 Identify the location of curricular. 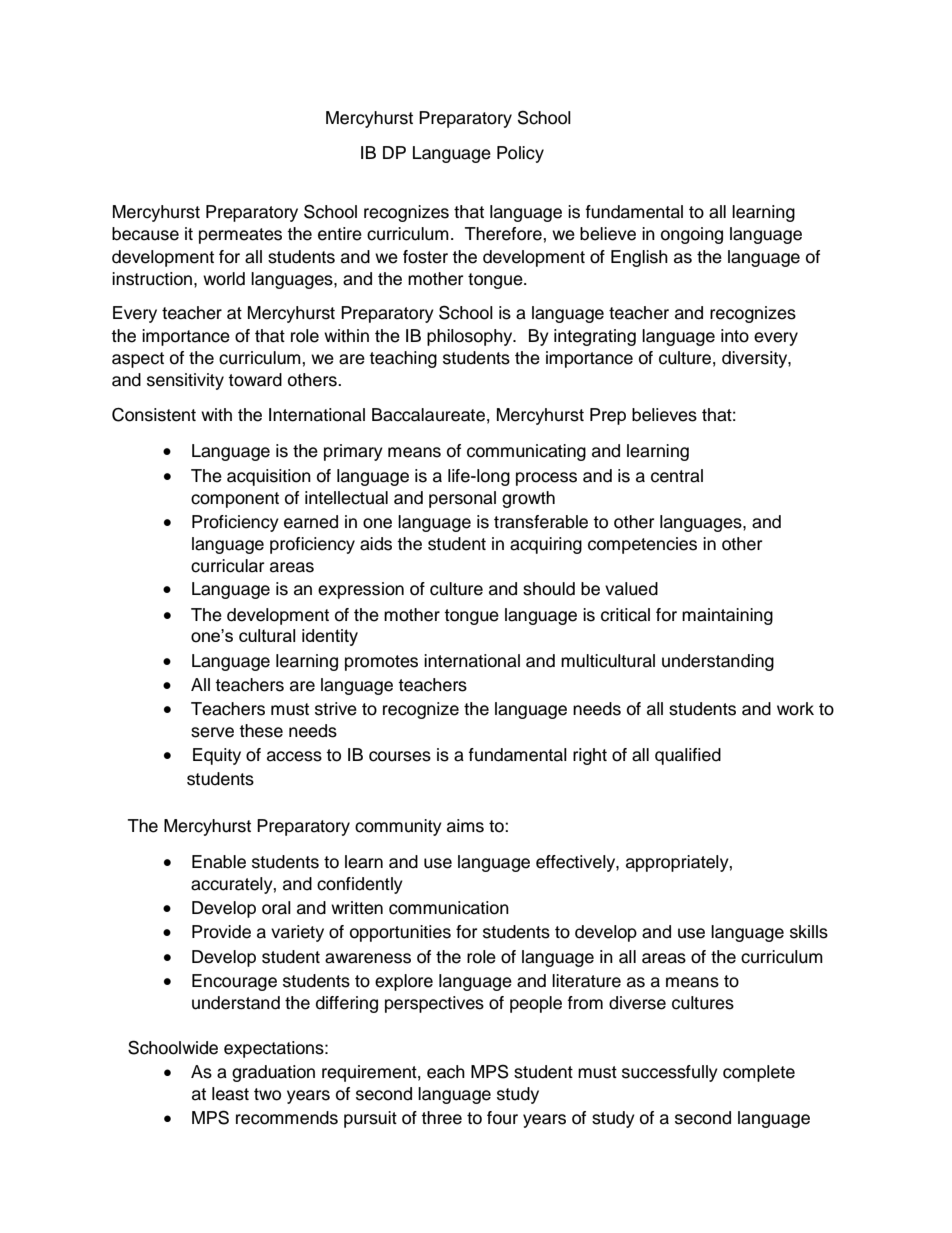
(227, 566).
